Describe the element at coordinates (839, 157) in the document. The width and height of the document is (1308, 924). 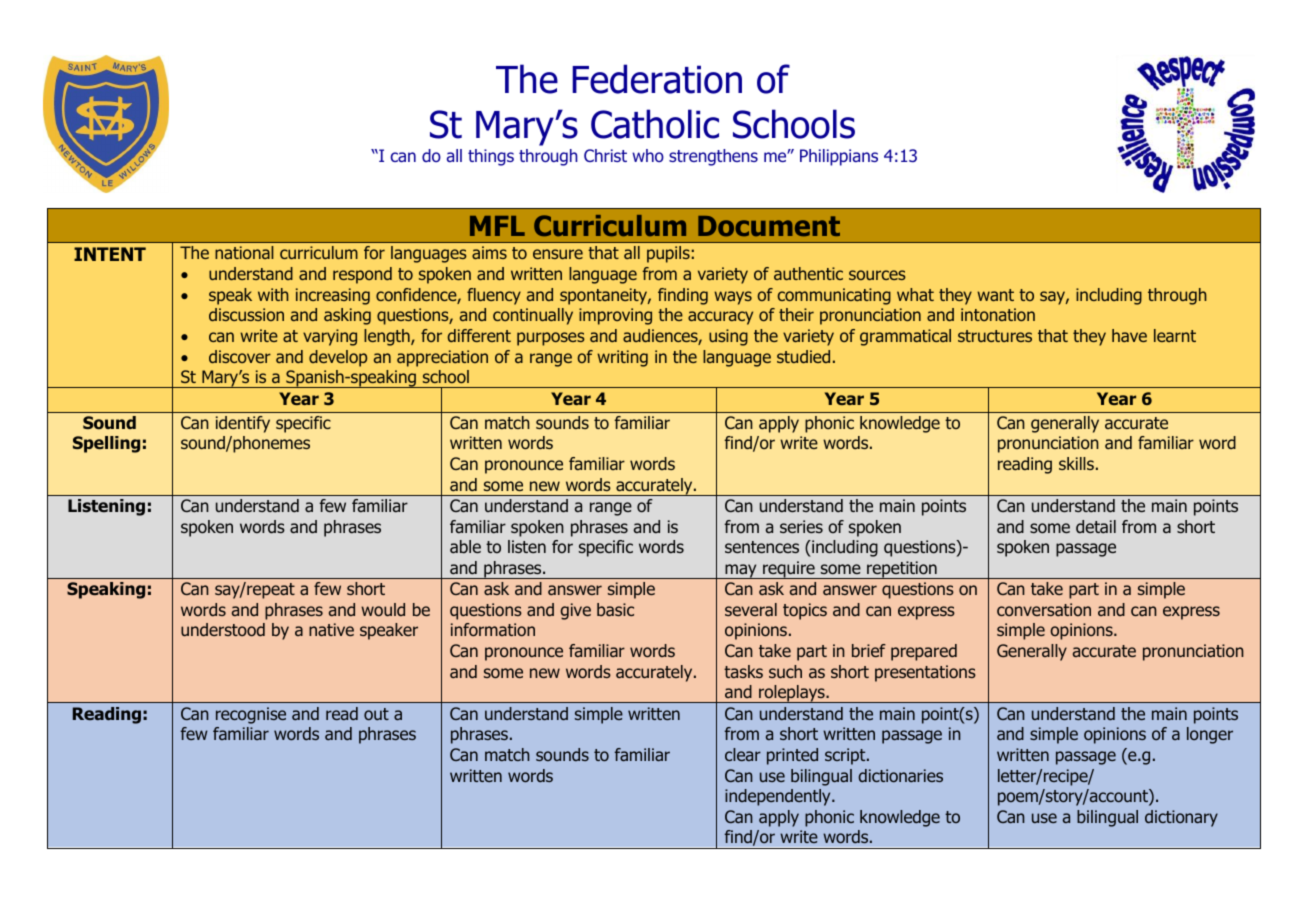
I see `Philippians` at that location.
